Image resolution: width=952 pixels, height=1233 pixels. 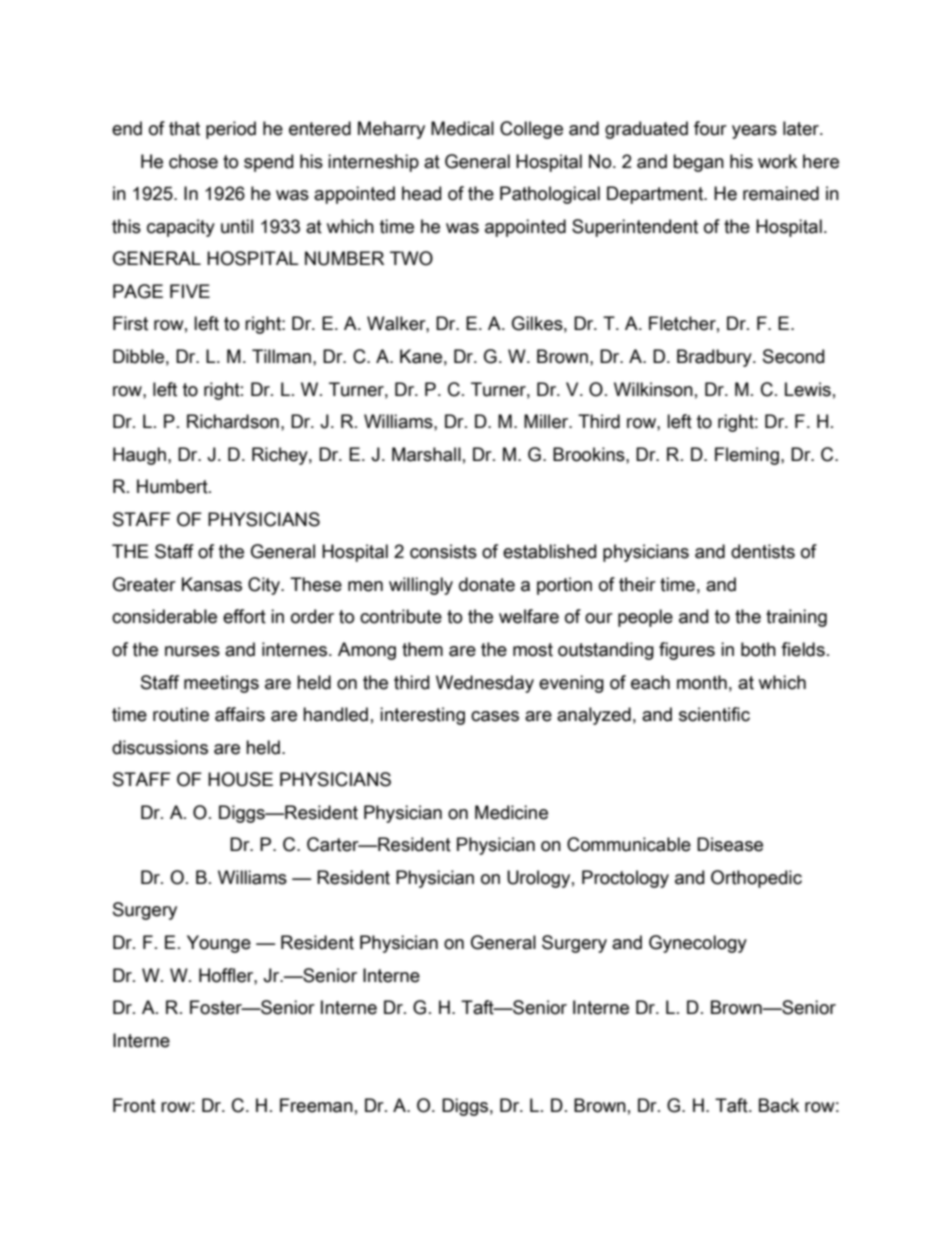 I want to click on chose, so click(x=193, y=161).
